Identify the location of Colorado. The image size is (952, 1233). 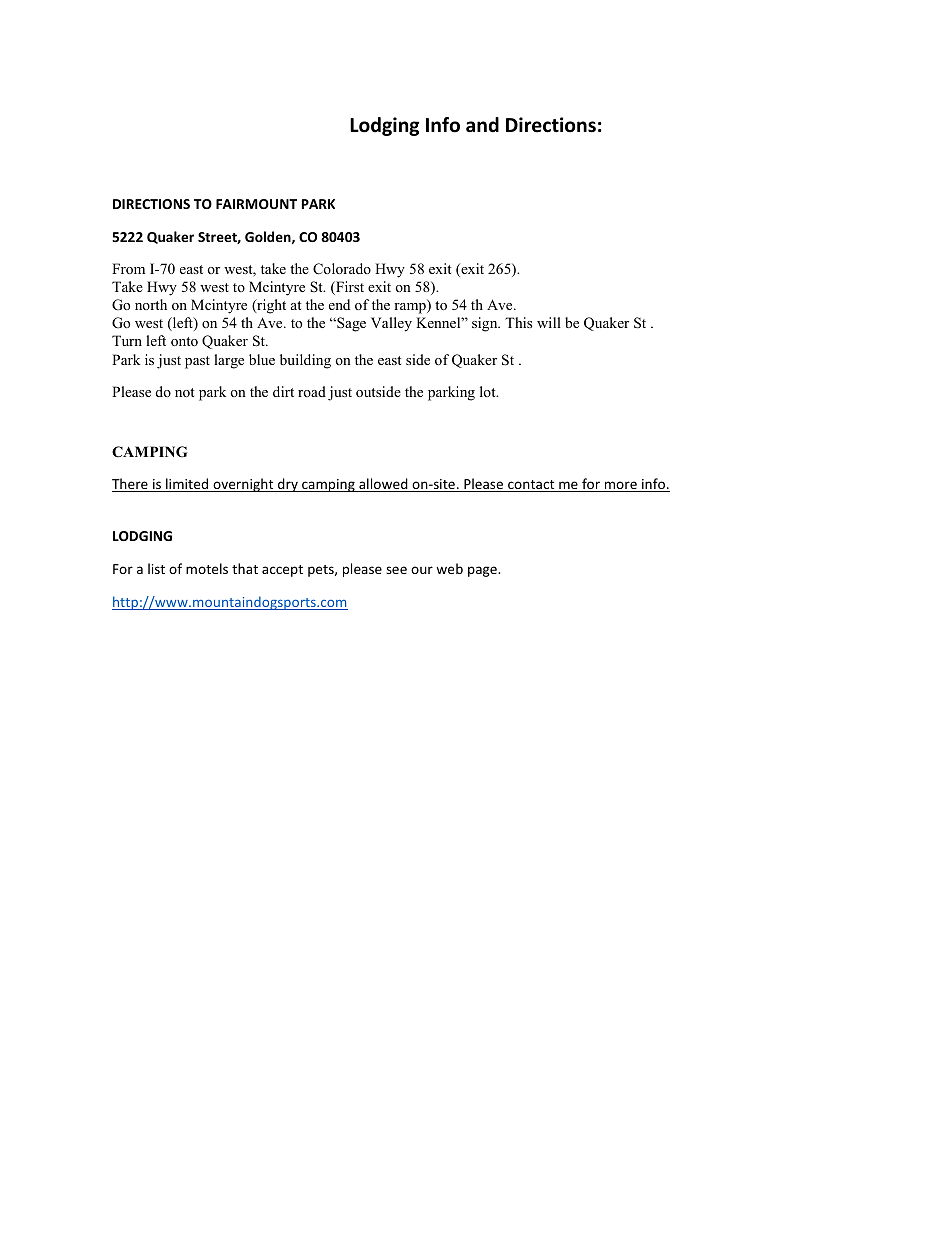
(342, 269).
